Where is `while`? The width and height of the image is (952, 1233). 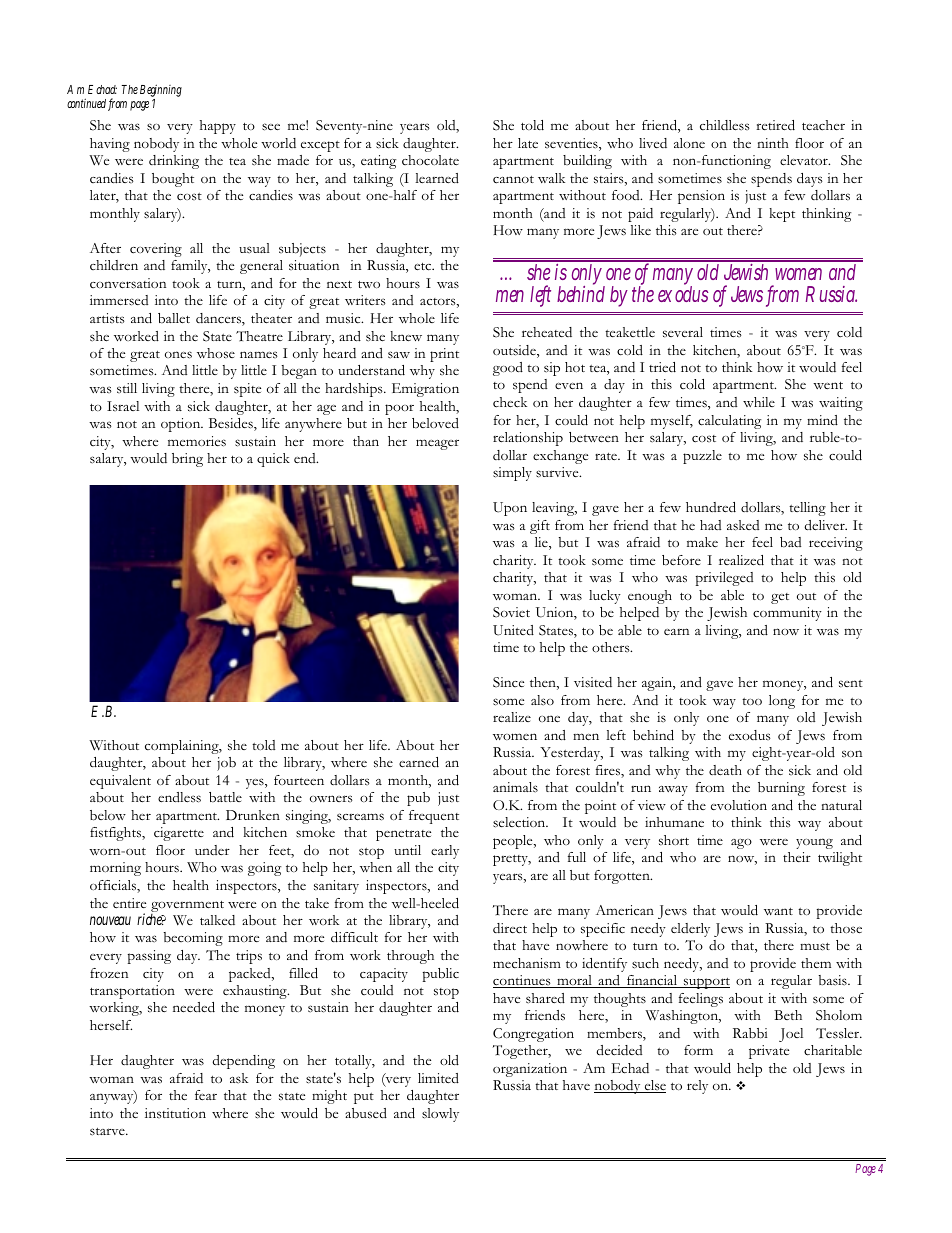 while is located at coordinates (759, 402).
